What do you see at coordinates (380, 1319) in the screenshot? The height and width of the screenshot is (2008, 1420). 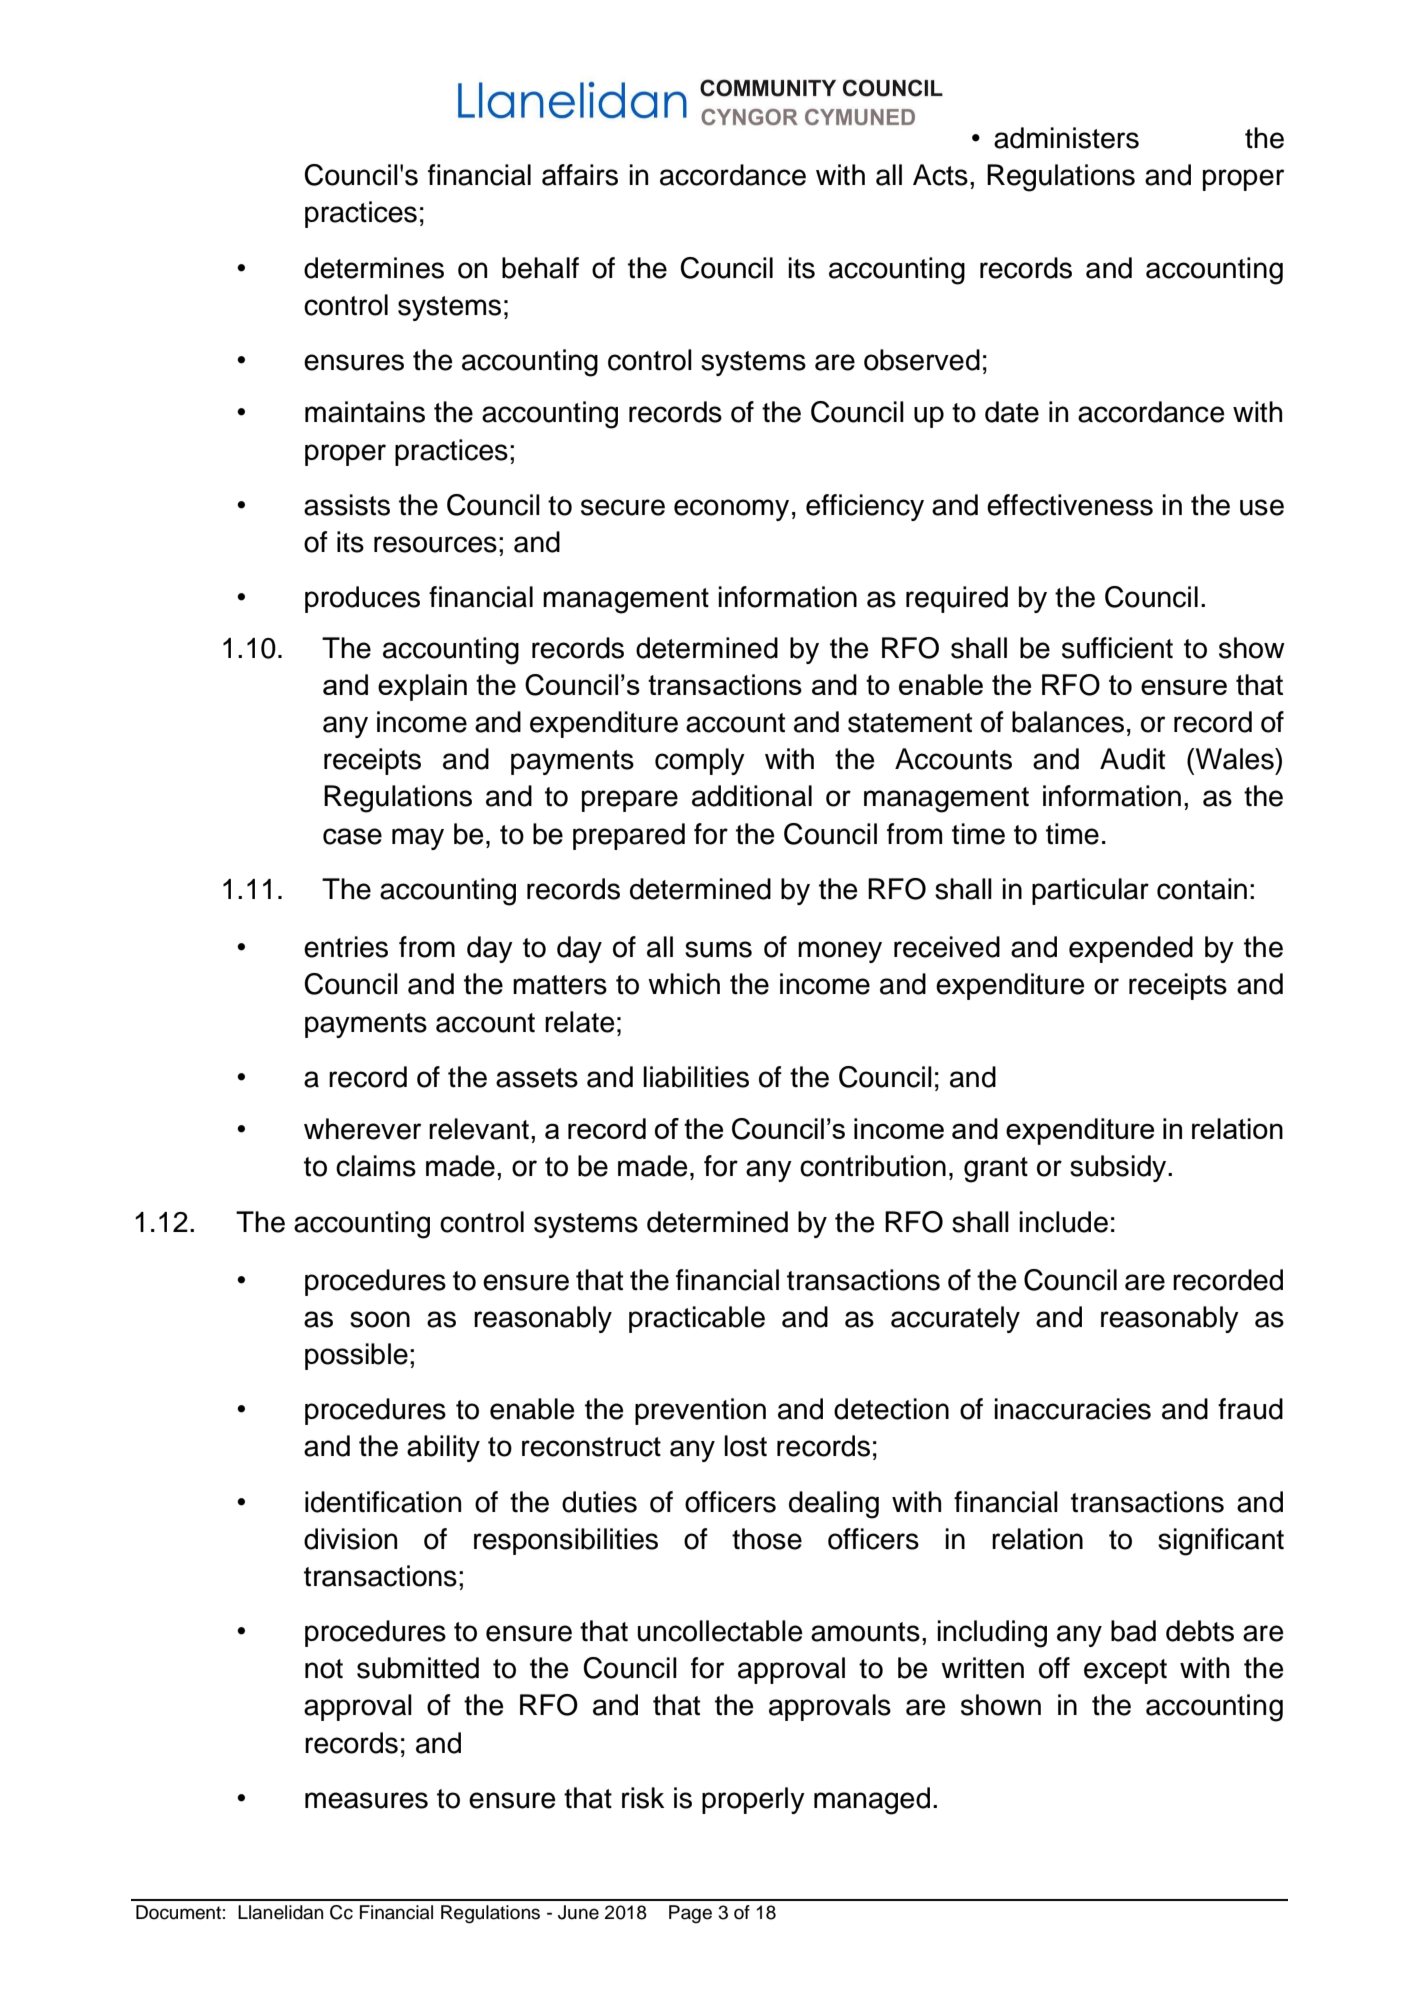 I see `soon` at bounding box center [380, 1319].
